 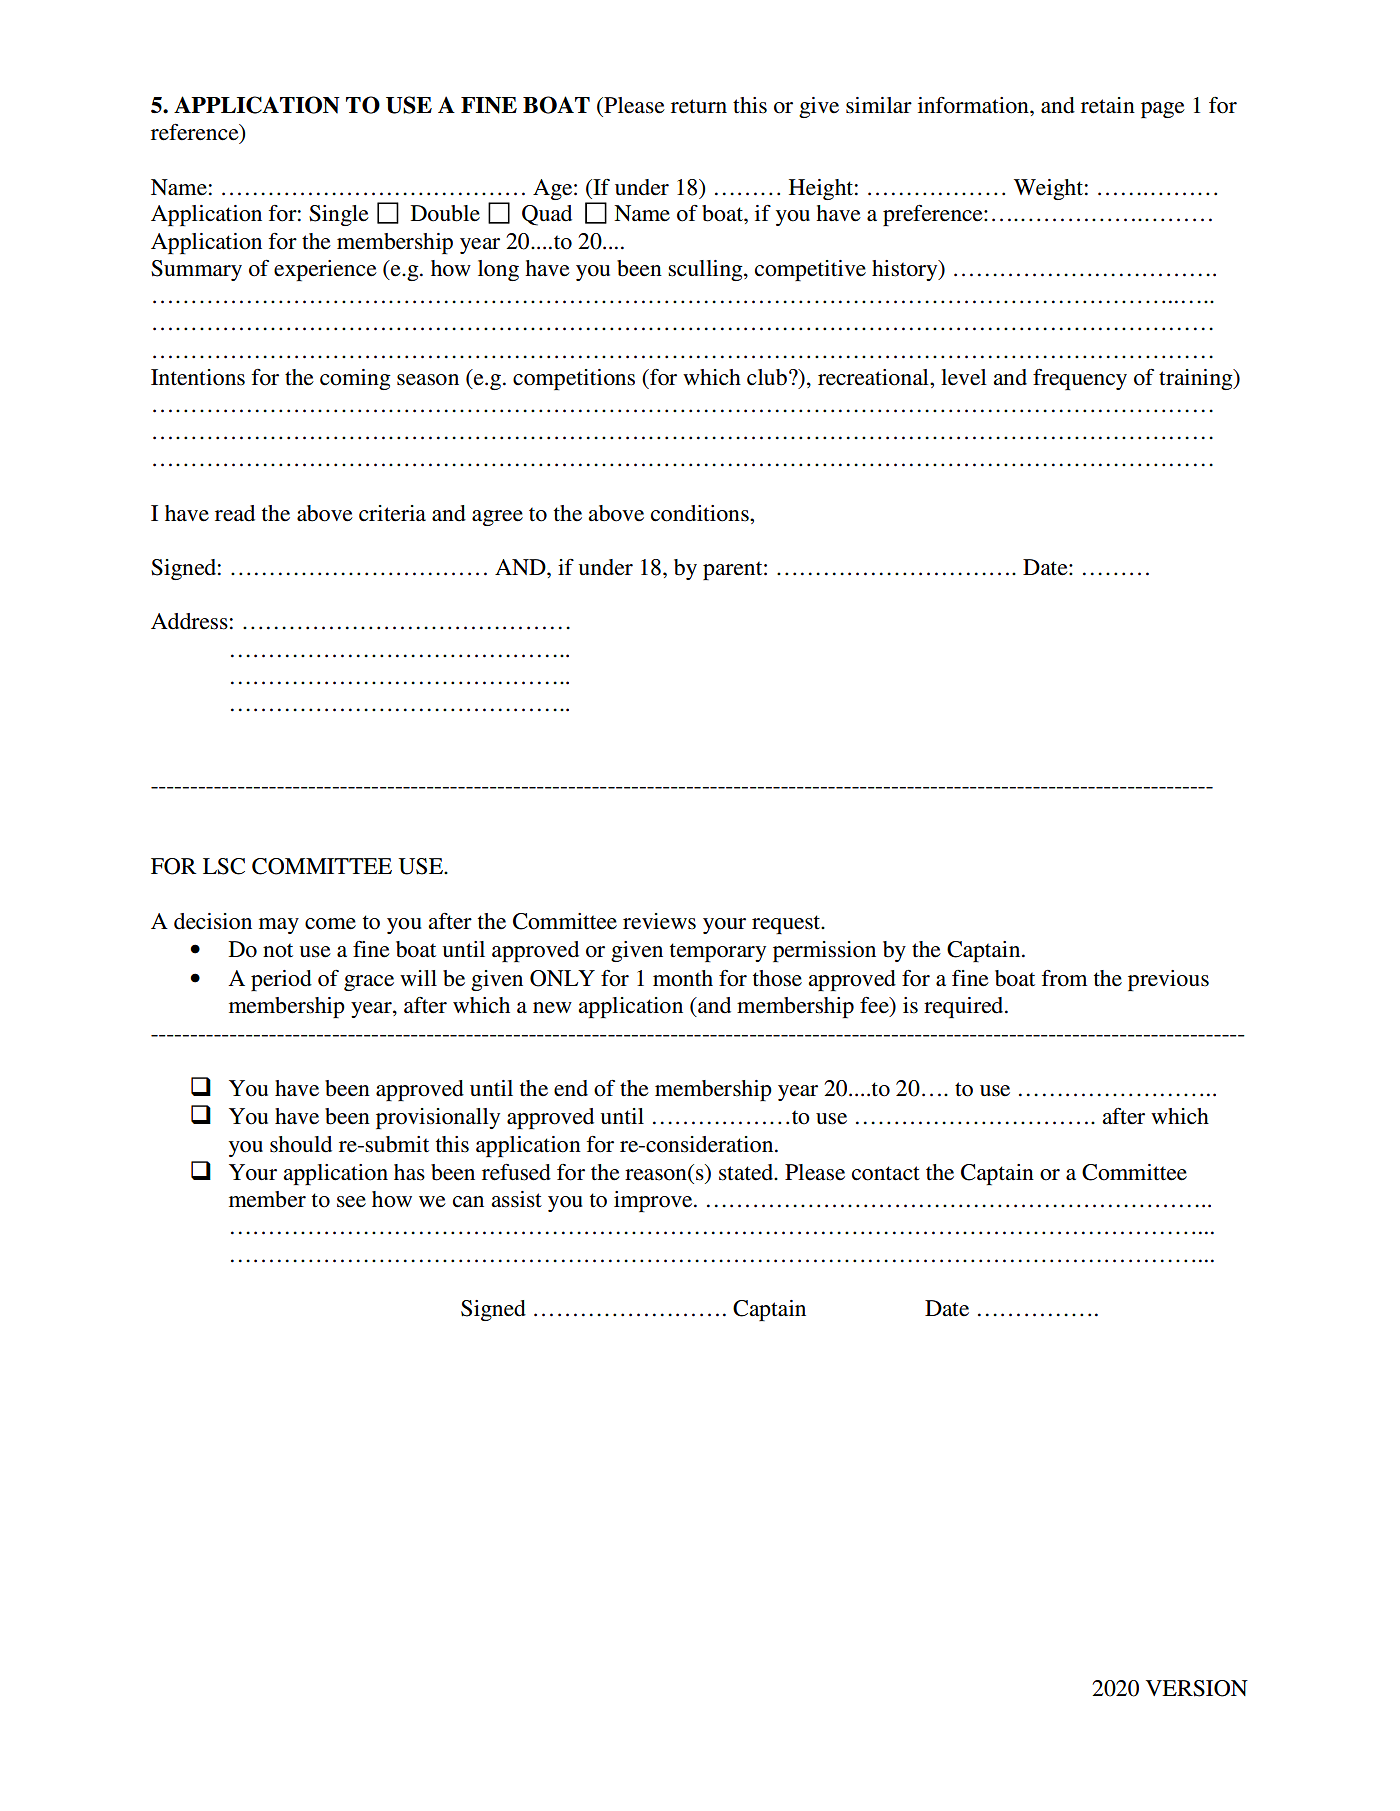 I want to click on contact, so click(x=886, y=1173).
